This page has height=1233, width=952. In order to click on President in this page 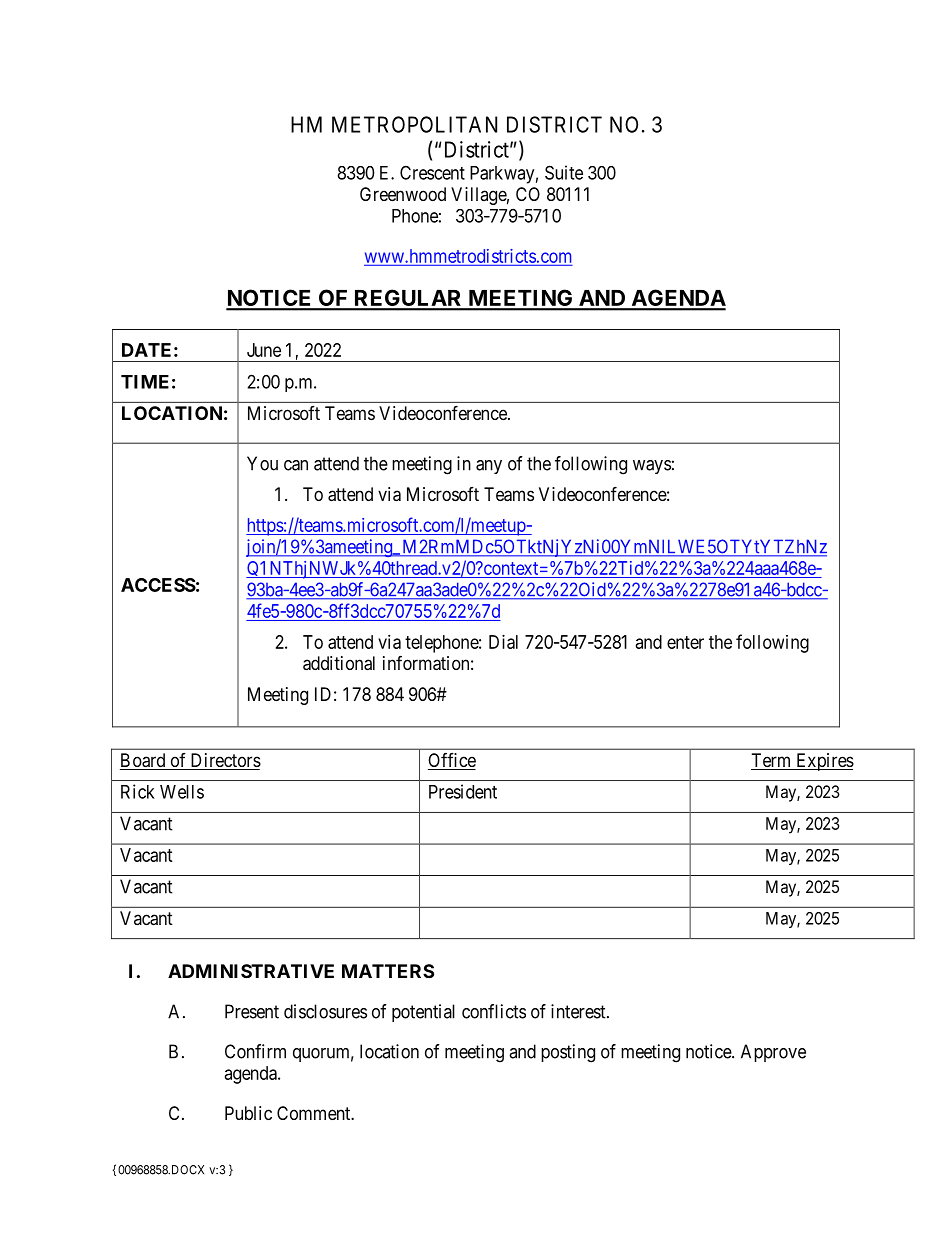, I will do `click(463, 791)`.
